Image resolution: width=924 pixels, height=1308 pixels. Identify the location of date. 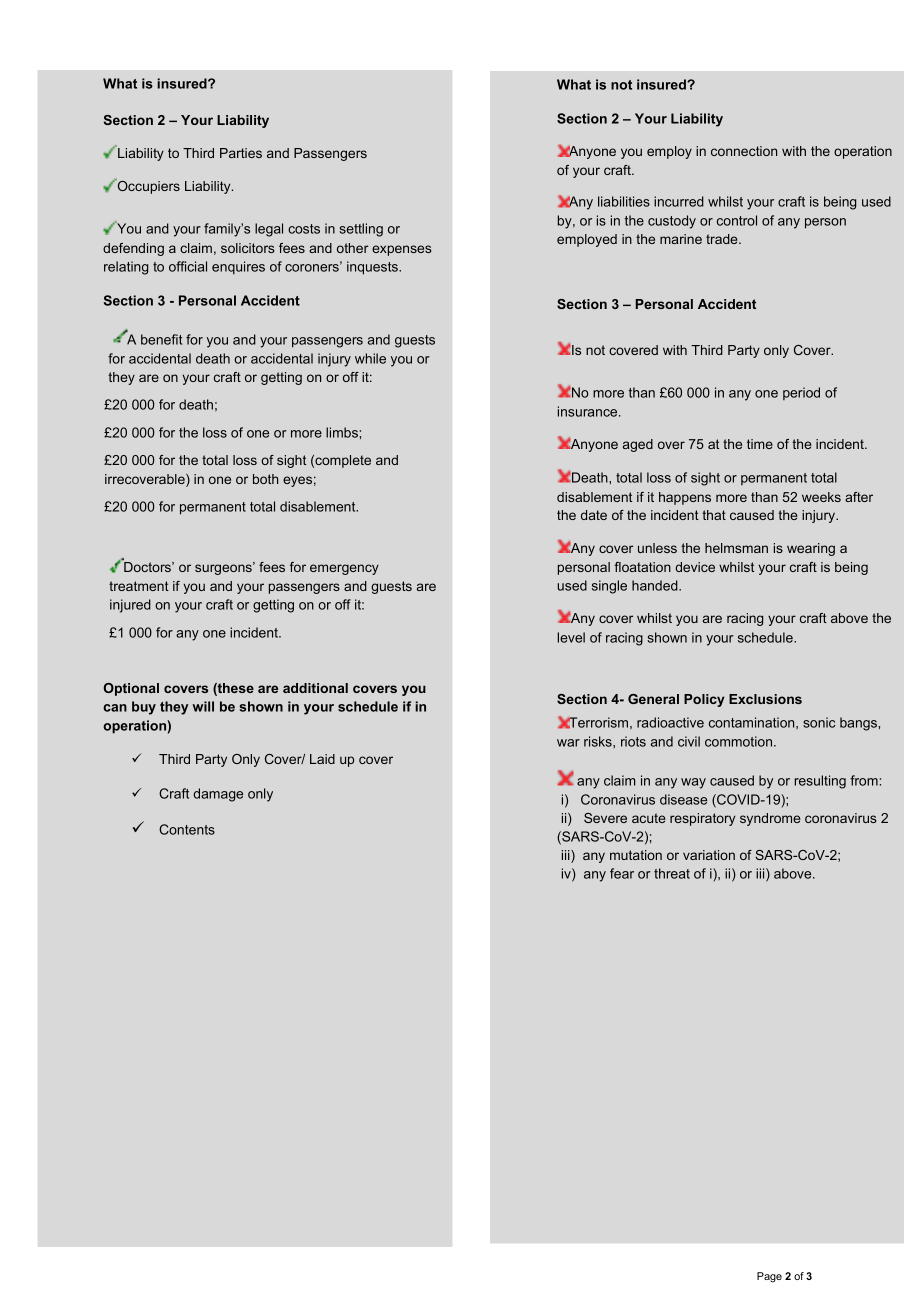
(594, 515).
